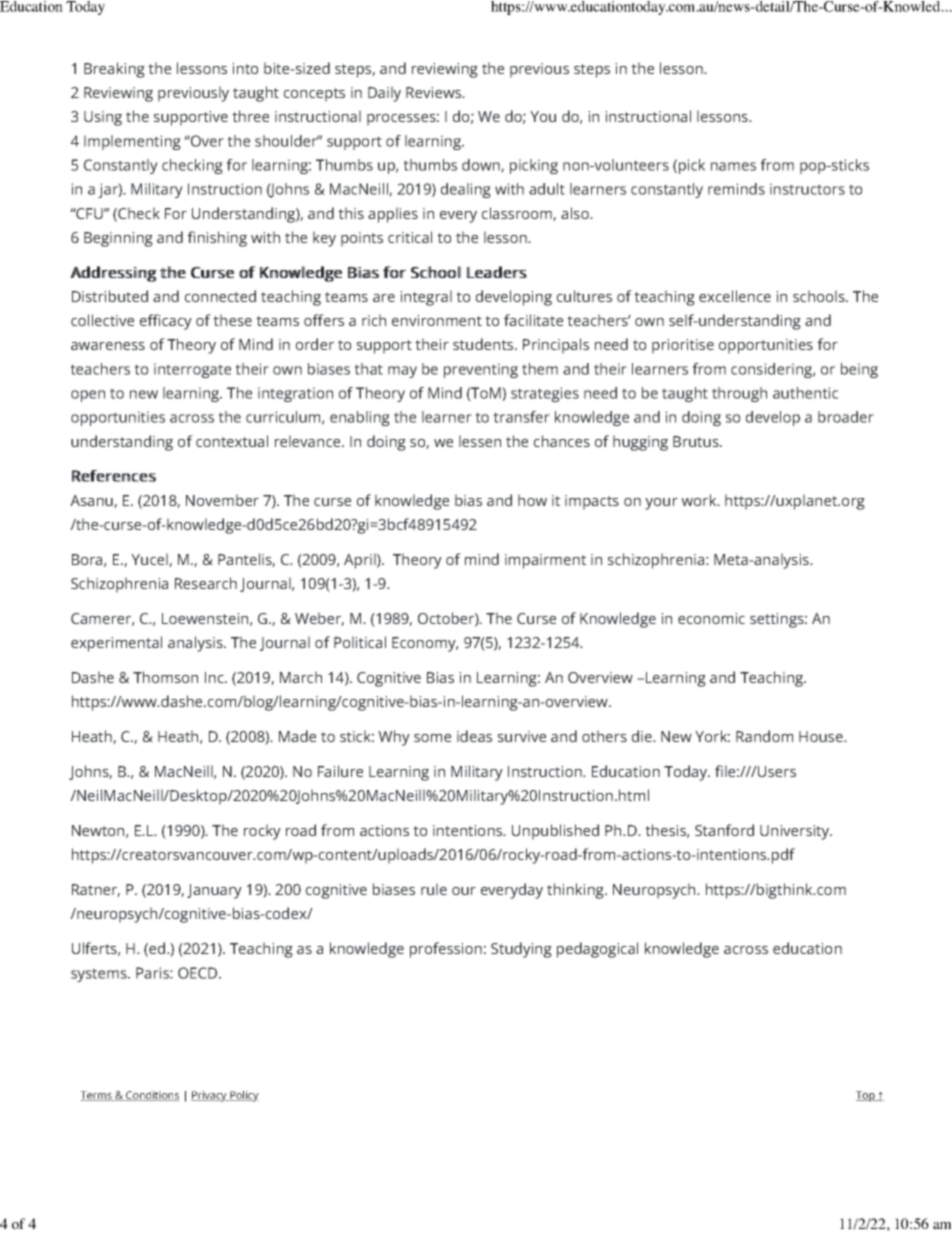 The height and width of the screenshot is (1233, 952). What do you see at coordinates (764, 736) in the screenshot?
I see `Random` at bounding box center [764, 736].
